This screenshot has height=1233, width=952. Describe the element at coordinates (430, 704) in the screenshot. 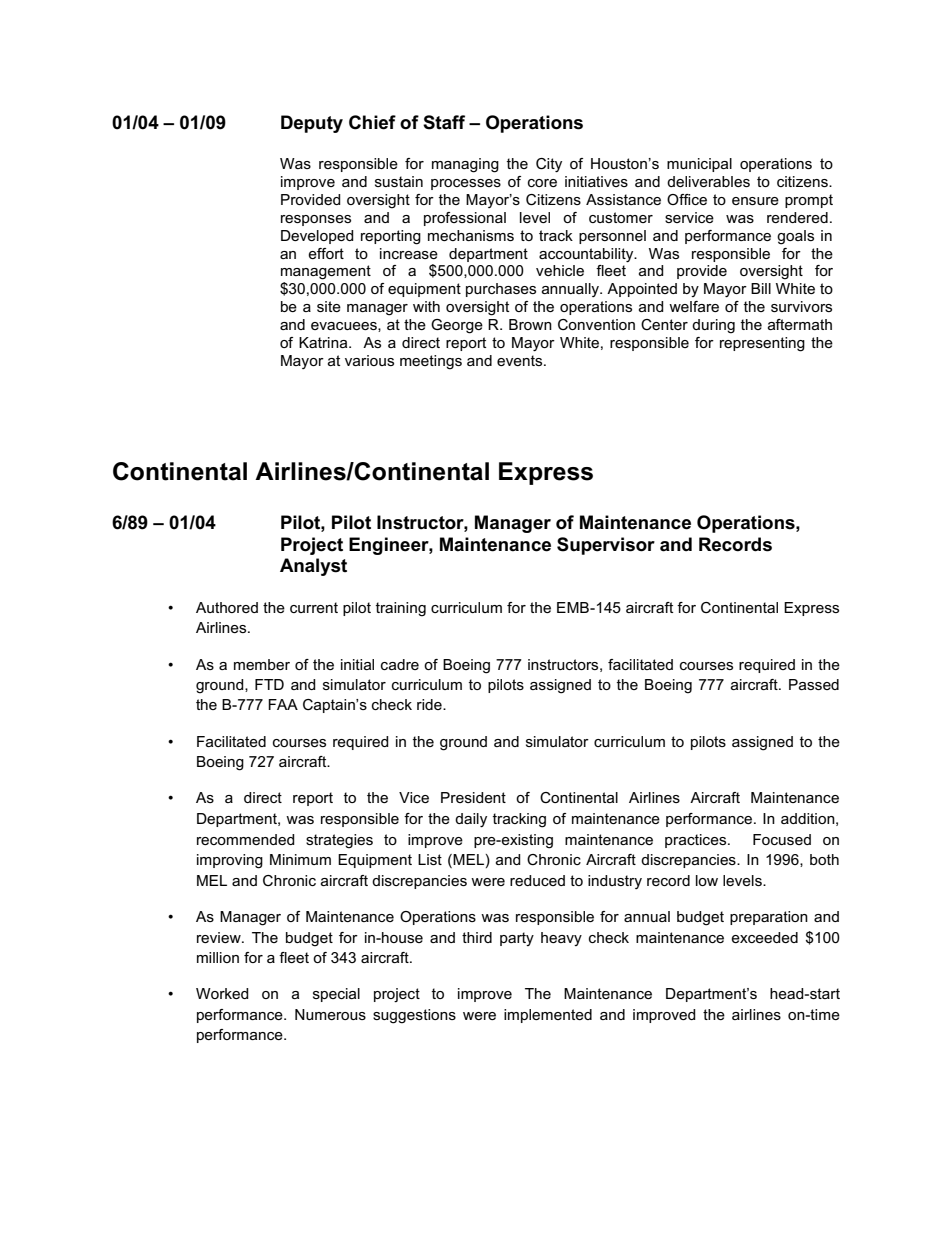

I see `ride` at that location.
